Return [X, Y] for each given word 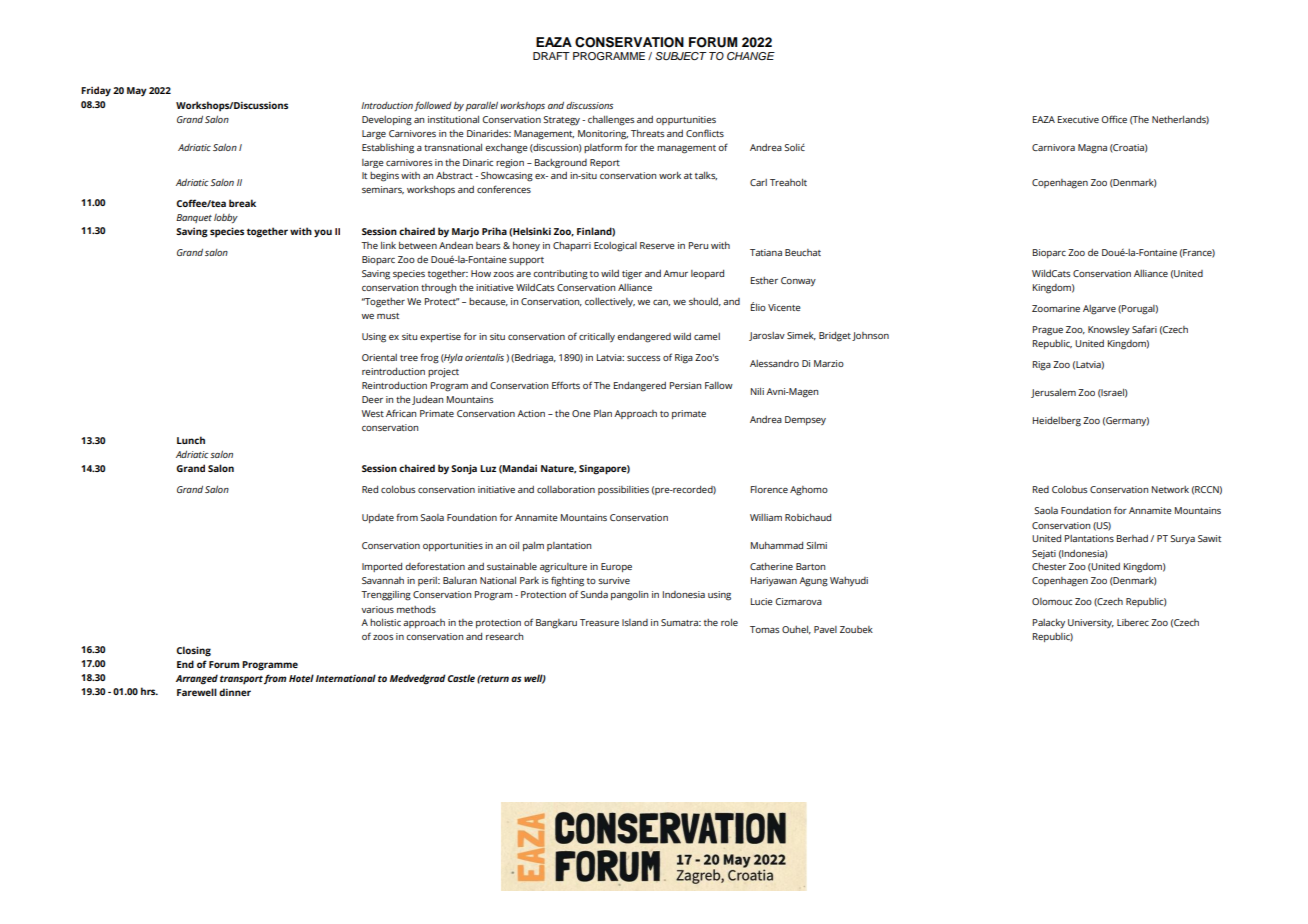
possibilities [623, 490]
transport [241, 680]
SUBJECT [681, 56]
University [1091, 623]
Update [378, 518]
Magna [1092, 149]
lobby [226, 218]
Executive [1078, 119]
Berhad [1132, 538]
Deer [372, 399]
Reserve [657, 245]
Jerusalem [1053, 393]
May [137, 91]
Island [635, 622]
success [643, 358]
